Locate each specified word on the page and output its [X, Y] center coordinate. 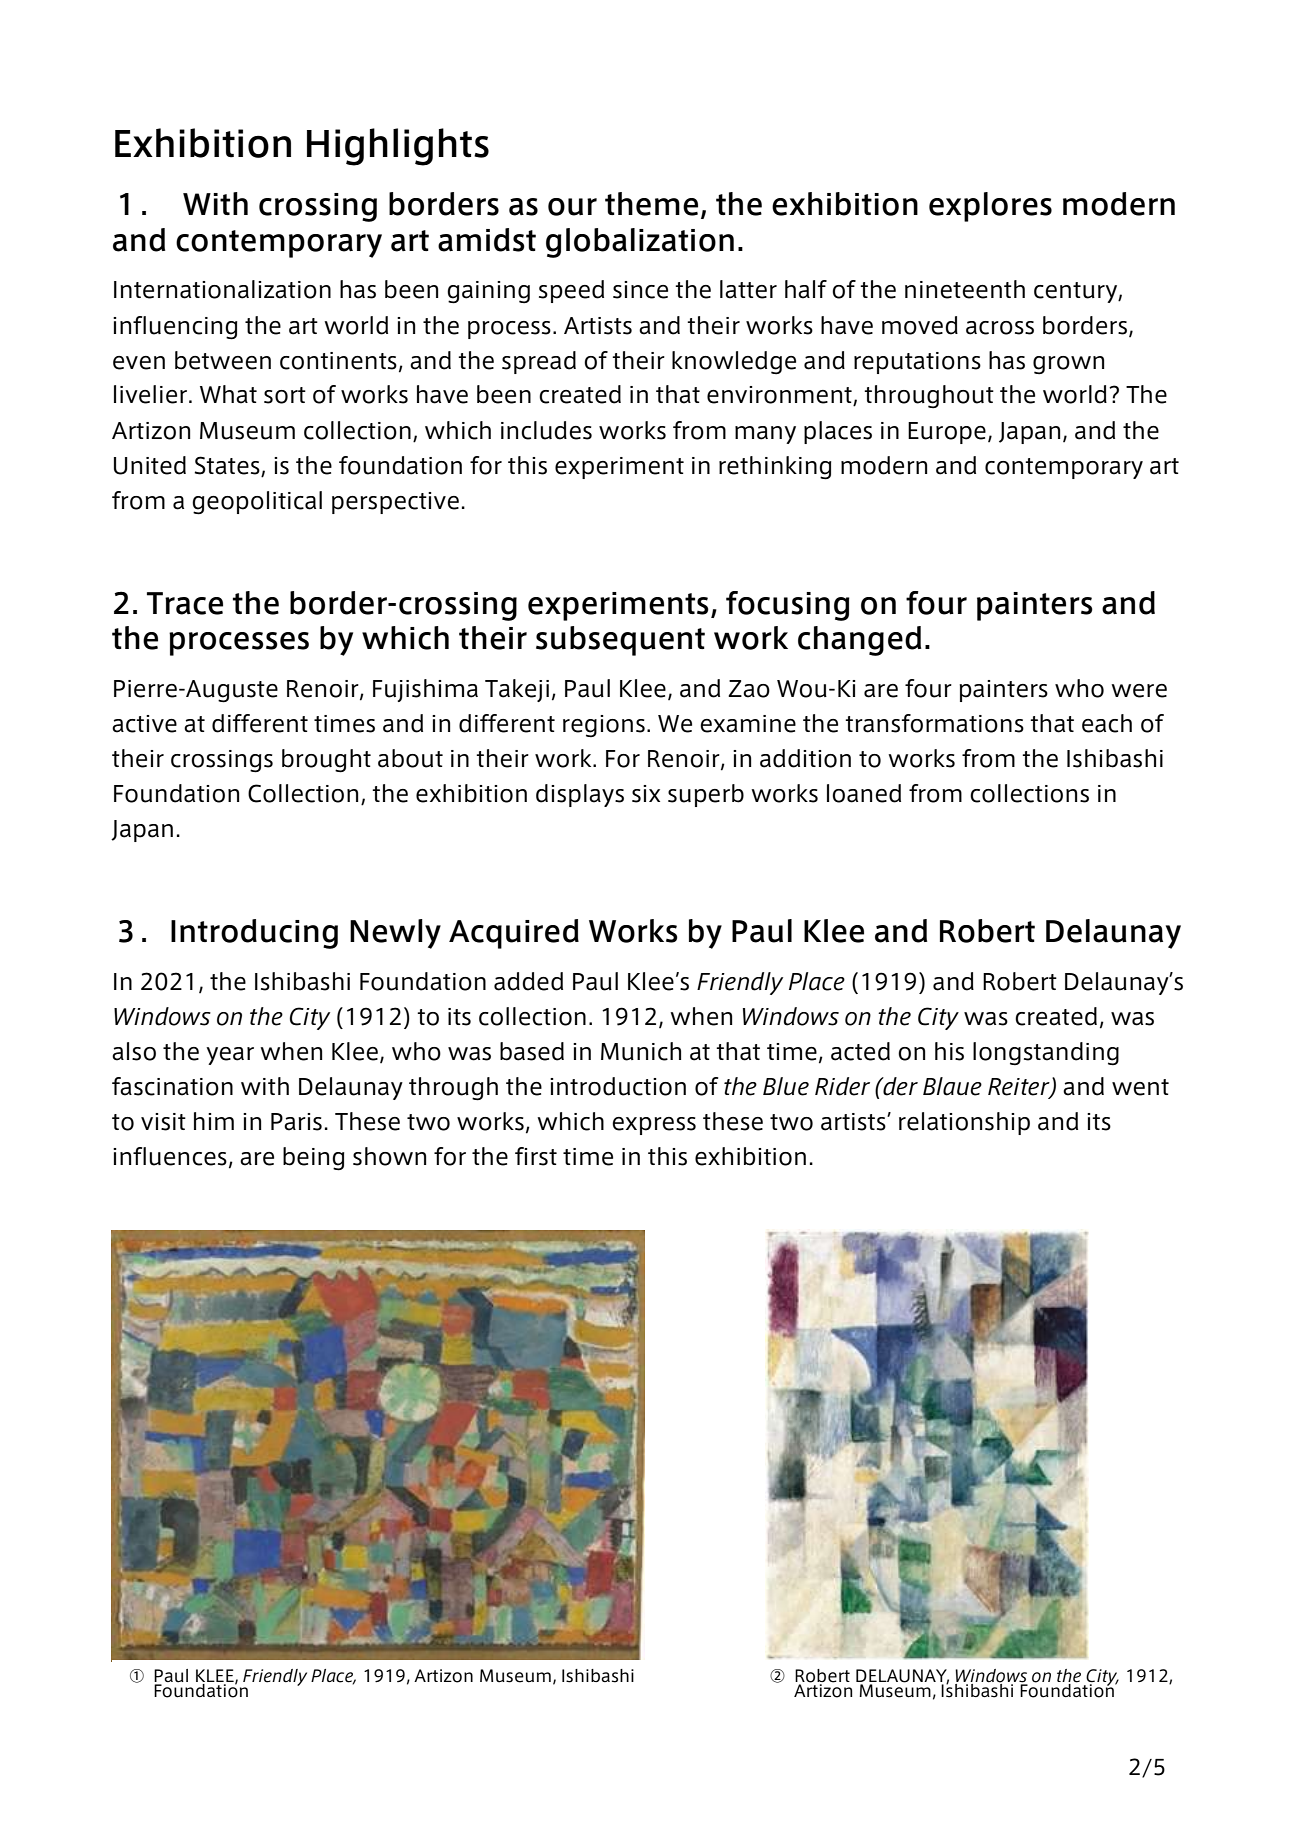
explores [990, 207]
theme [651, 204]
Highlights [398, 147]
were [1139, 691]
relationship [964, 1123]
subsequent [620, 641]
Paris [296, 1122]
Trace [185, 603]
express [654, 1126]
